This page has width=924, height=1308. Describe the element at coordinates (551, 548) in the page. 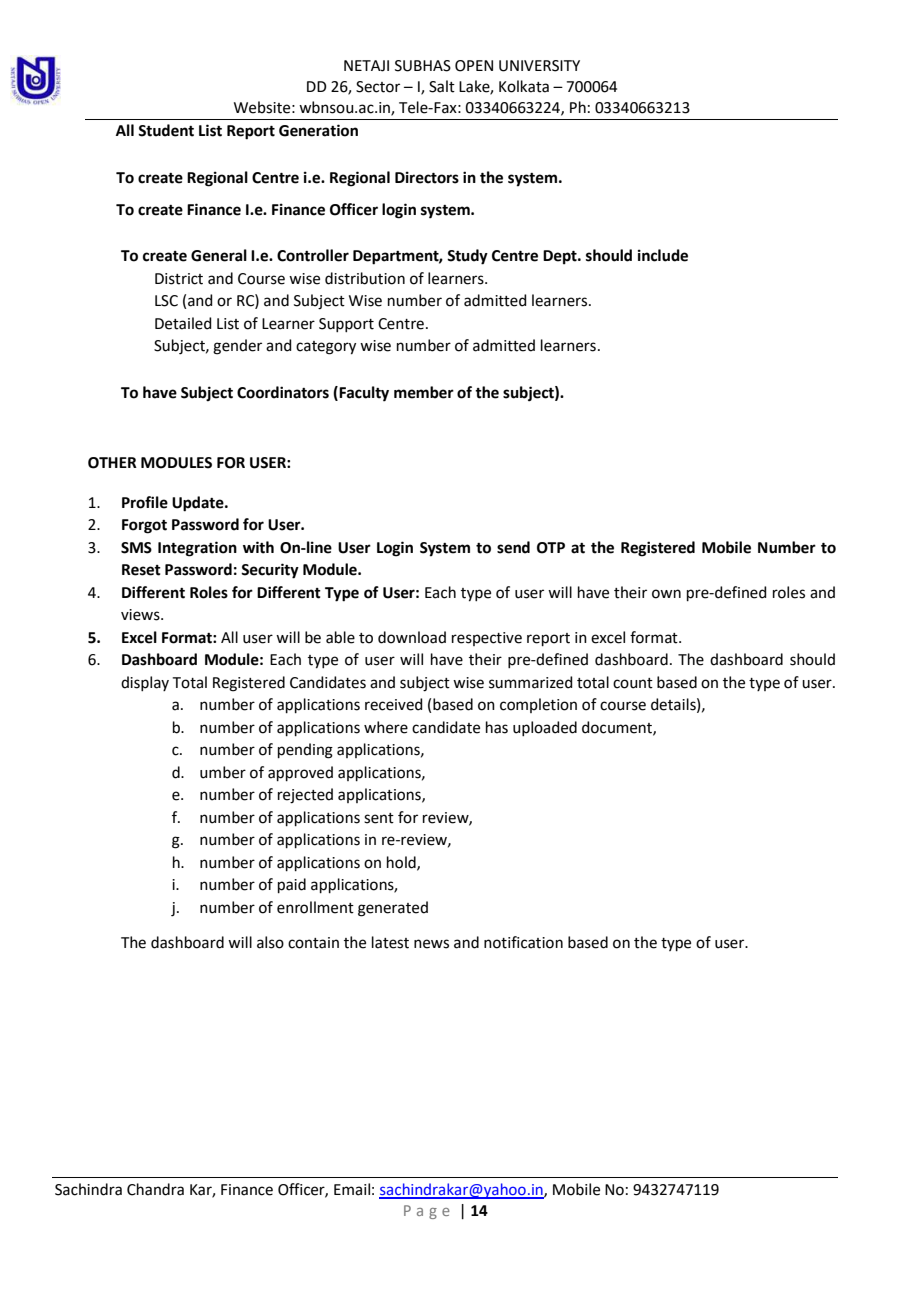

I see `OTP` at that location.
